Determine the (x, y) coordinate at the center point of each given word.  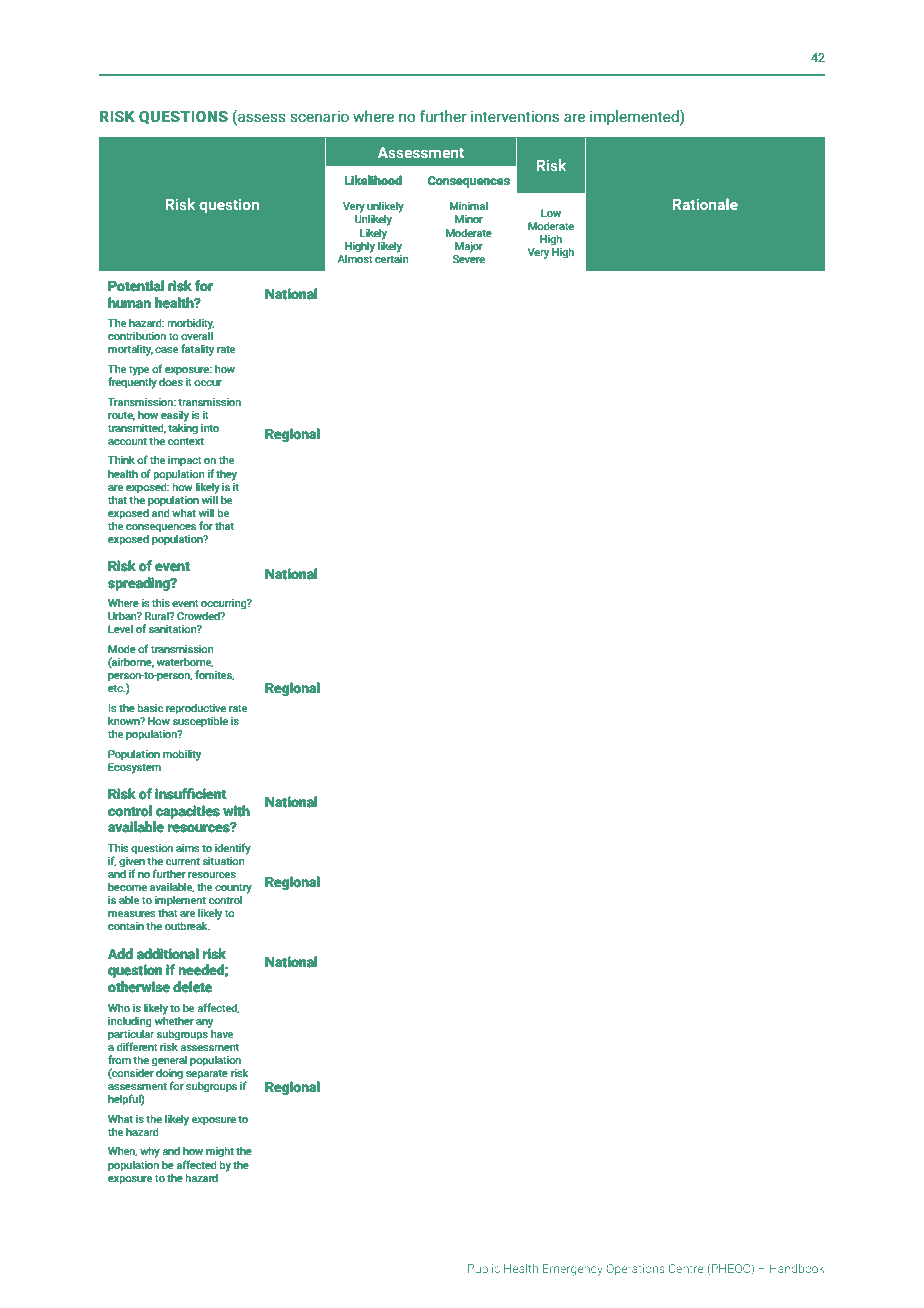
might (220, 1152)
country (233, 889)
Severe (469, 257)
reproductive (196, 709)
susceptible (200, 722)
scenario (319, 116)
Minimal (469, 206)
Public (484, 1268)
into (210, 428)
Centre (686, 1268)
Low (551, 213)
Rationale (705, 204)
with (236, 810)
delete (192, 987)
